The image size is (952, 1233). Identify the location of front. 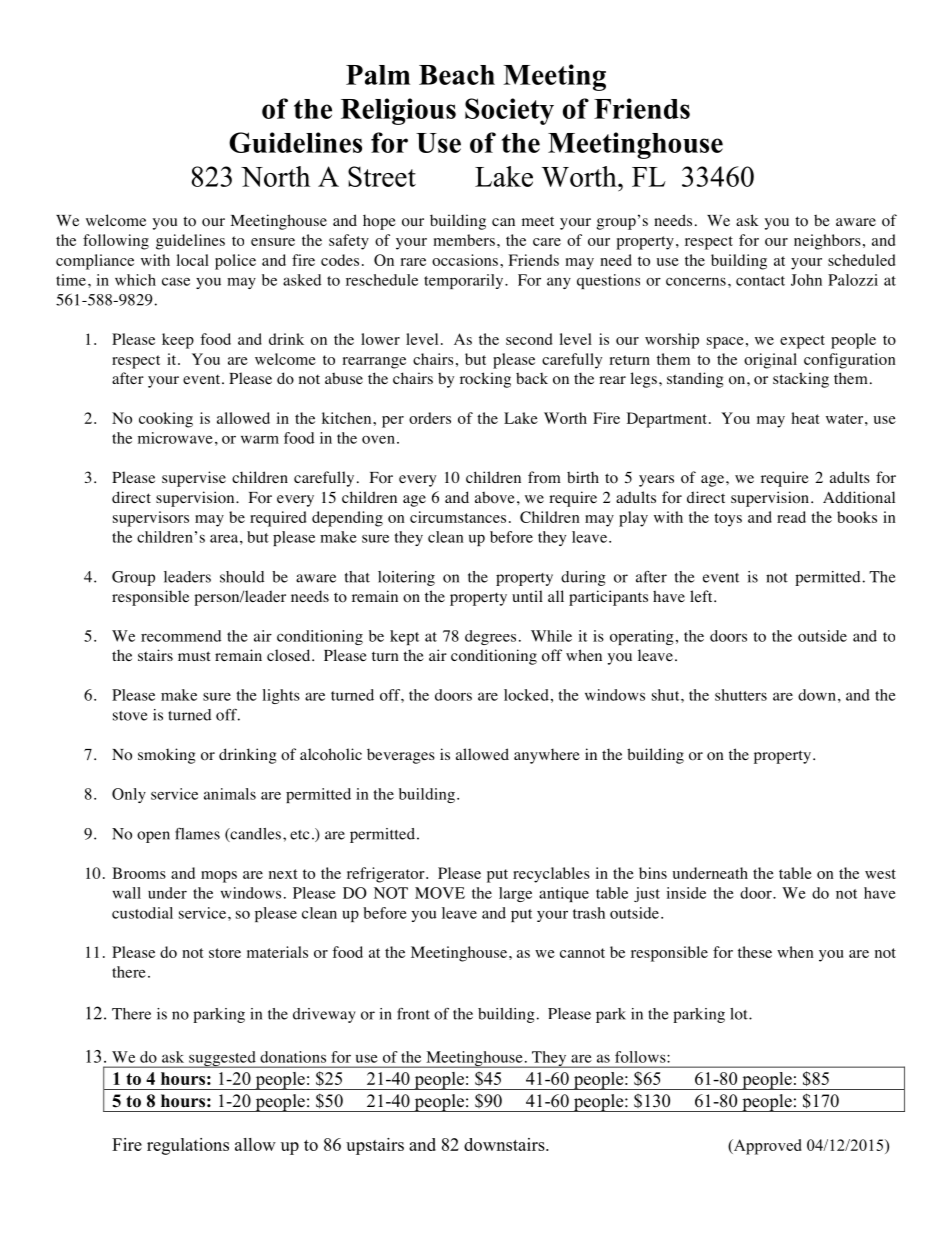
(413, 1014).
